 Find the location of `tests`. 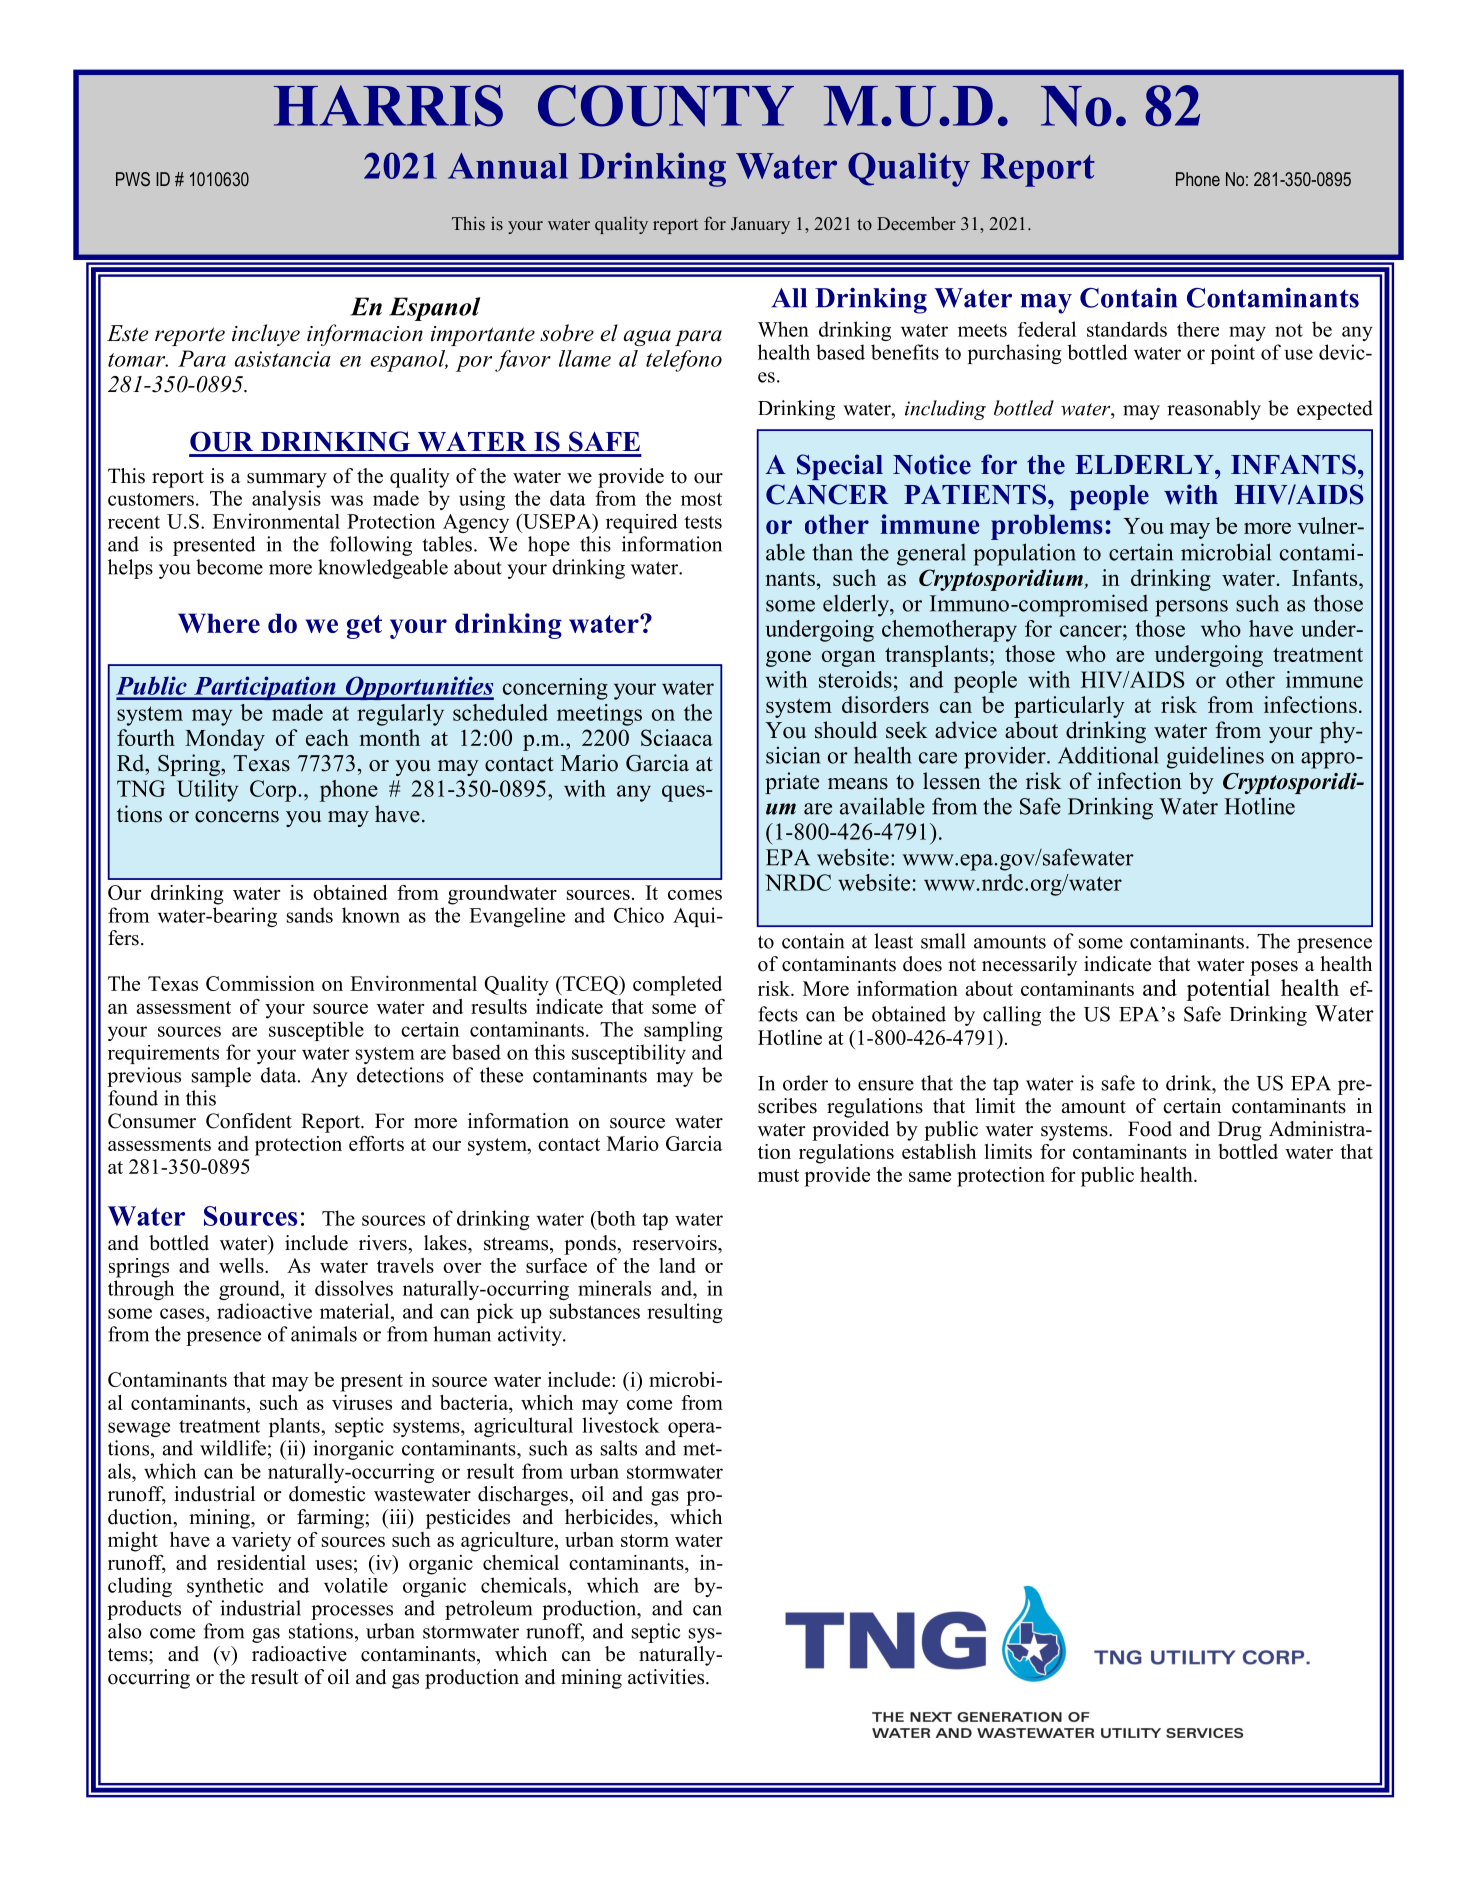

tests is located at coordinates (703, 522).
